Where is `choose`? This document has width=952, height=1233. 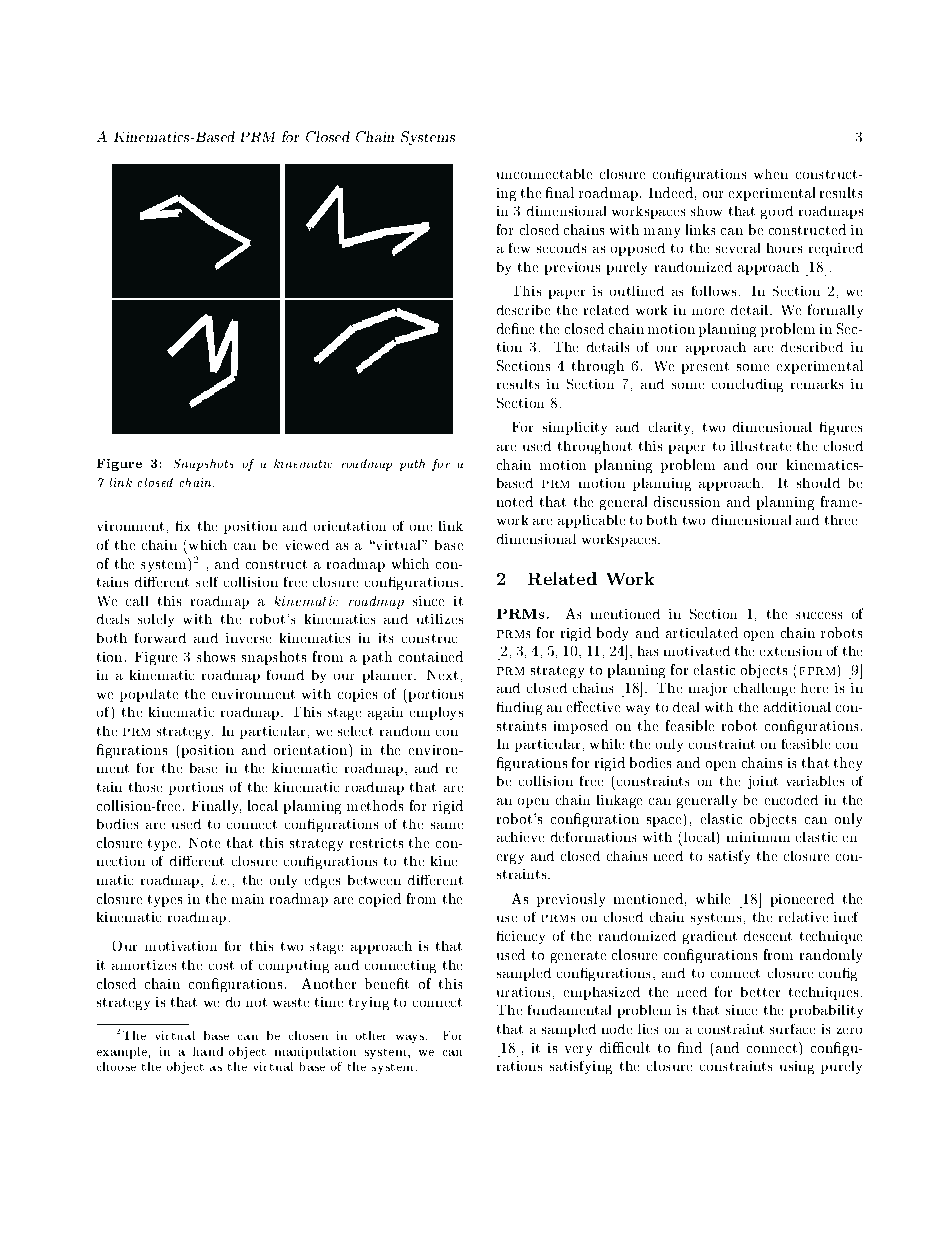
choose is located at coordinates (116, 1067).
